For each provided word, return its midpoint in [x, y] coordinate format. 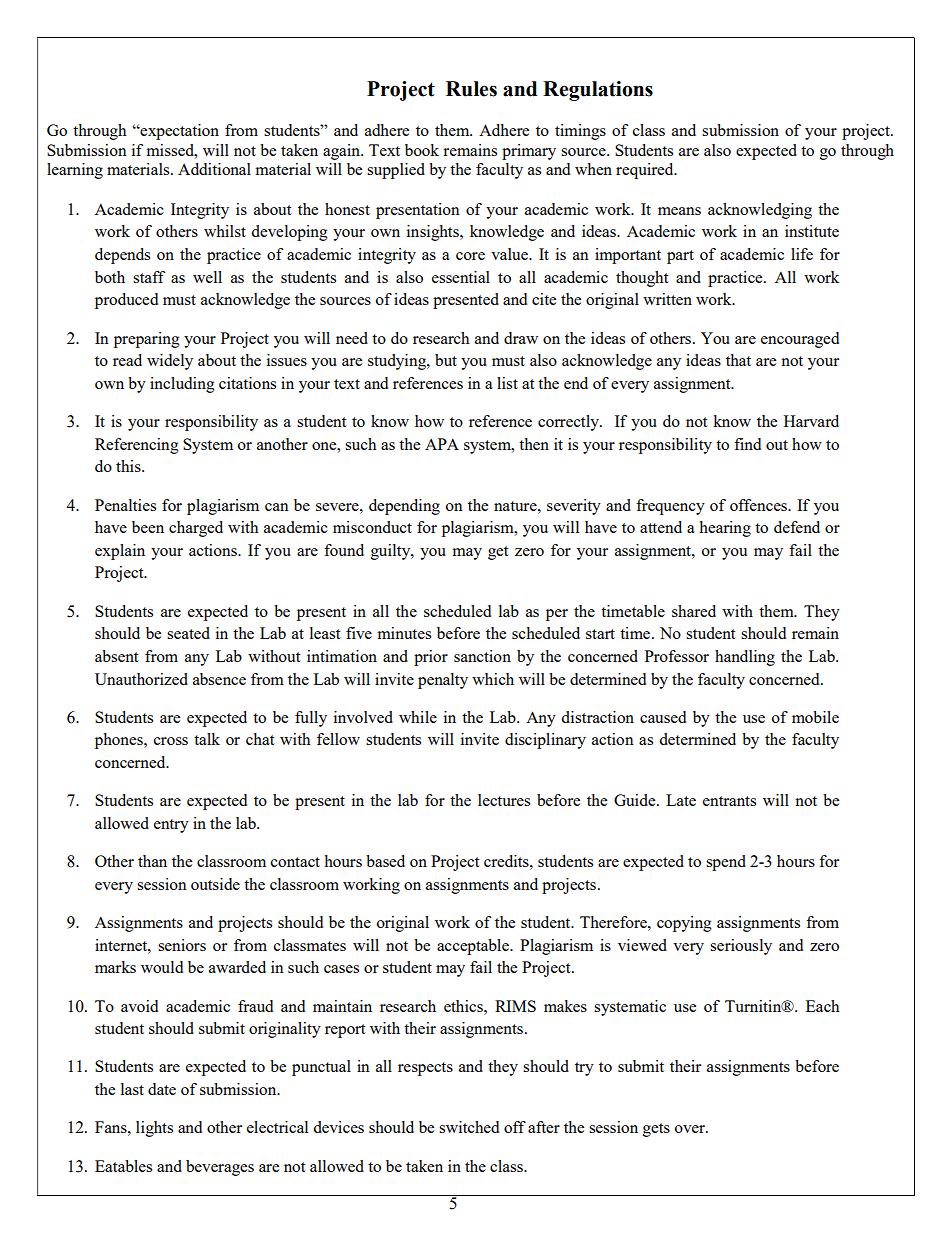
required [646, 171]
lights [154, 1129]
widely [170, 362]
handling [745, 658]
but [446, 360]
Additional [214, 169]
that [738, 360]
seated [188, 633]
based [385, 861]
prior [431, 658]
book [422, 150]
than [152, 861]
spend [726, 863]
